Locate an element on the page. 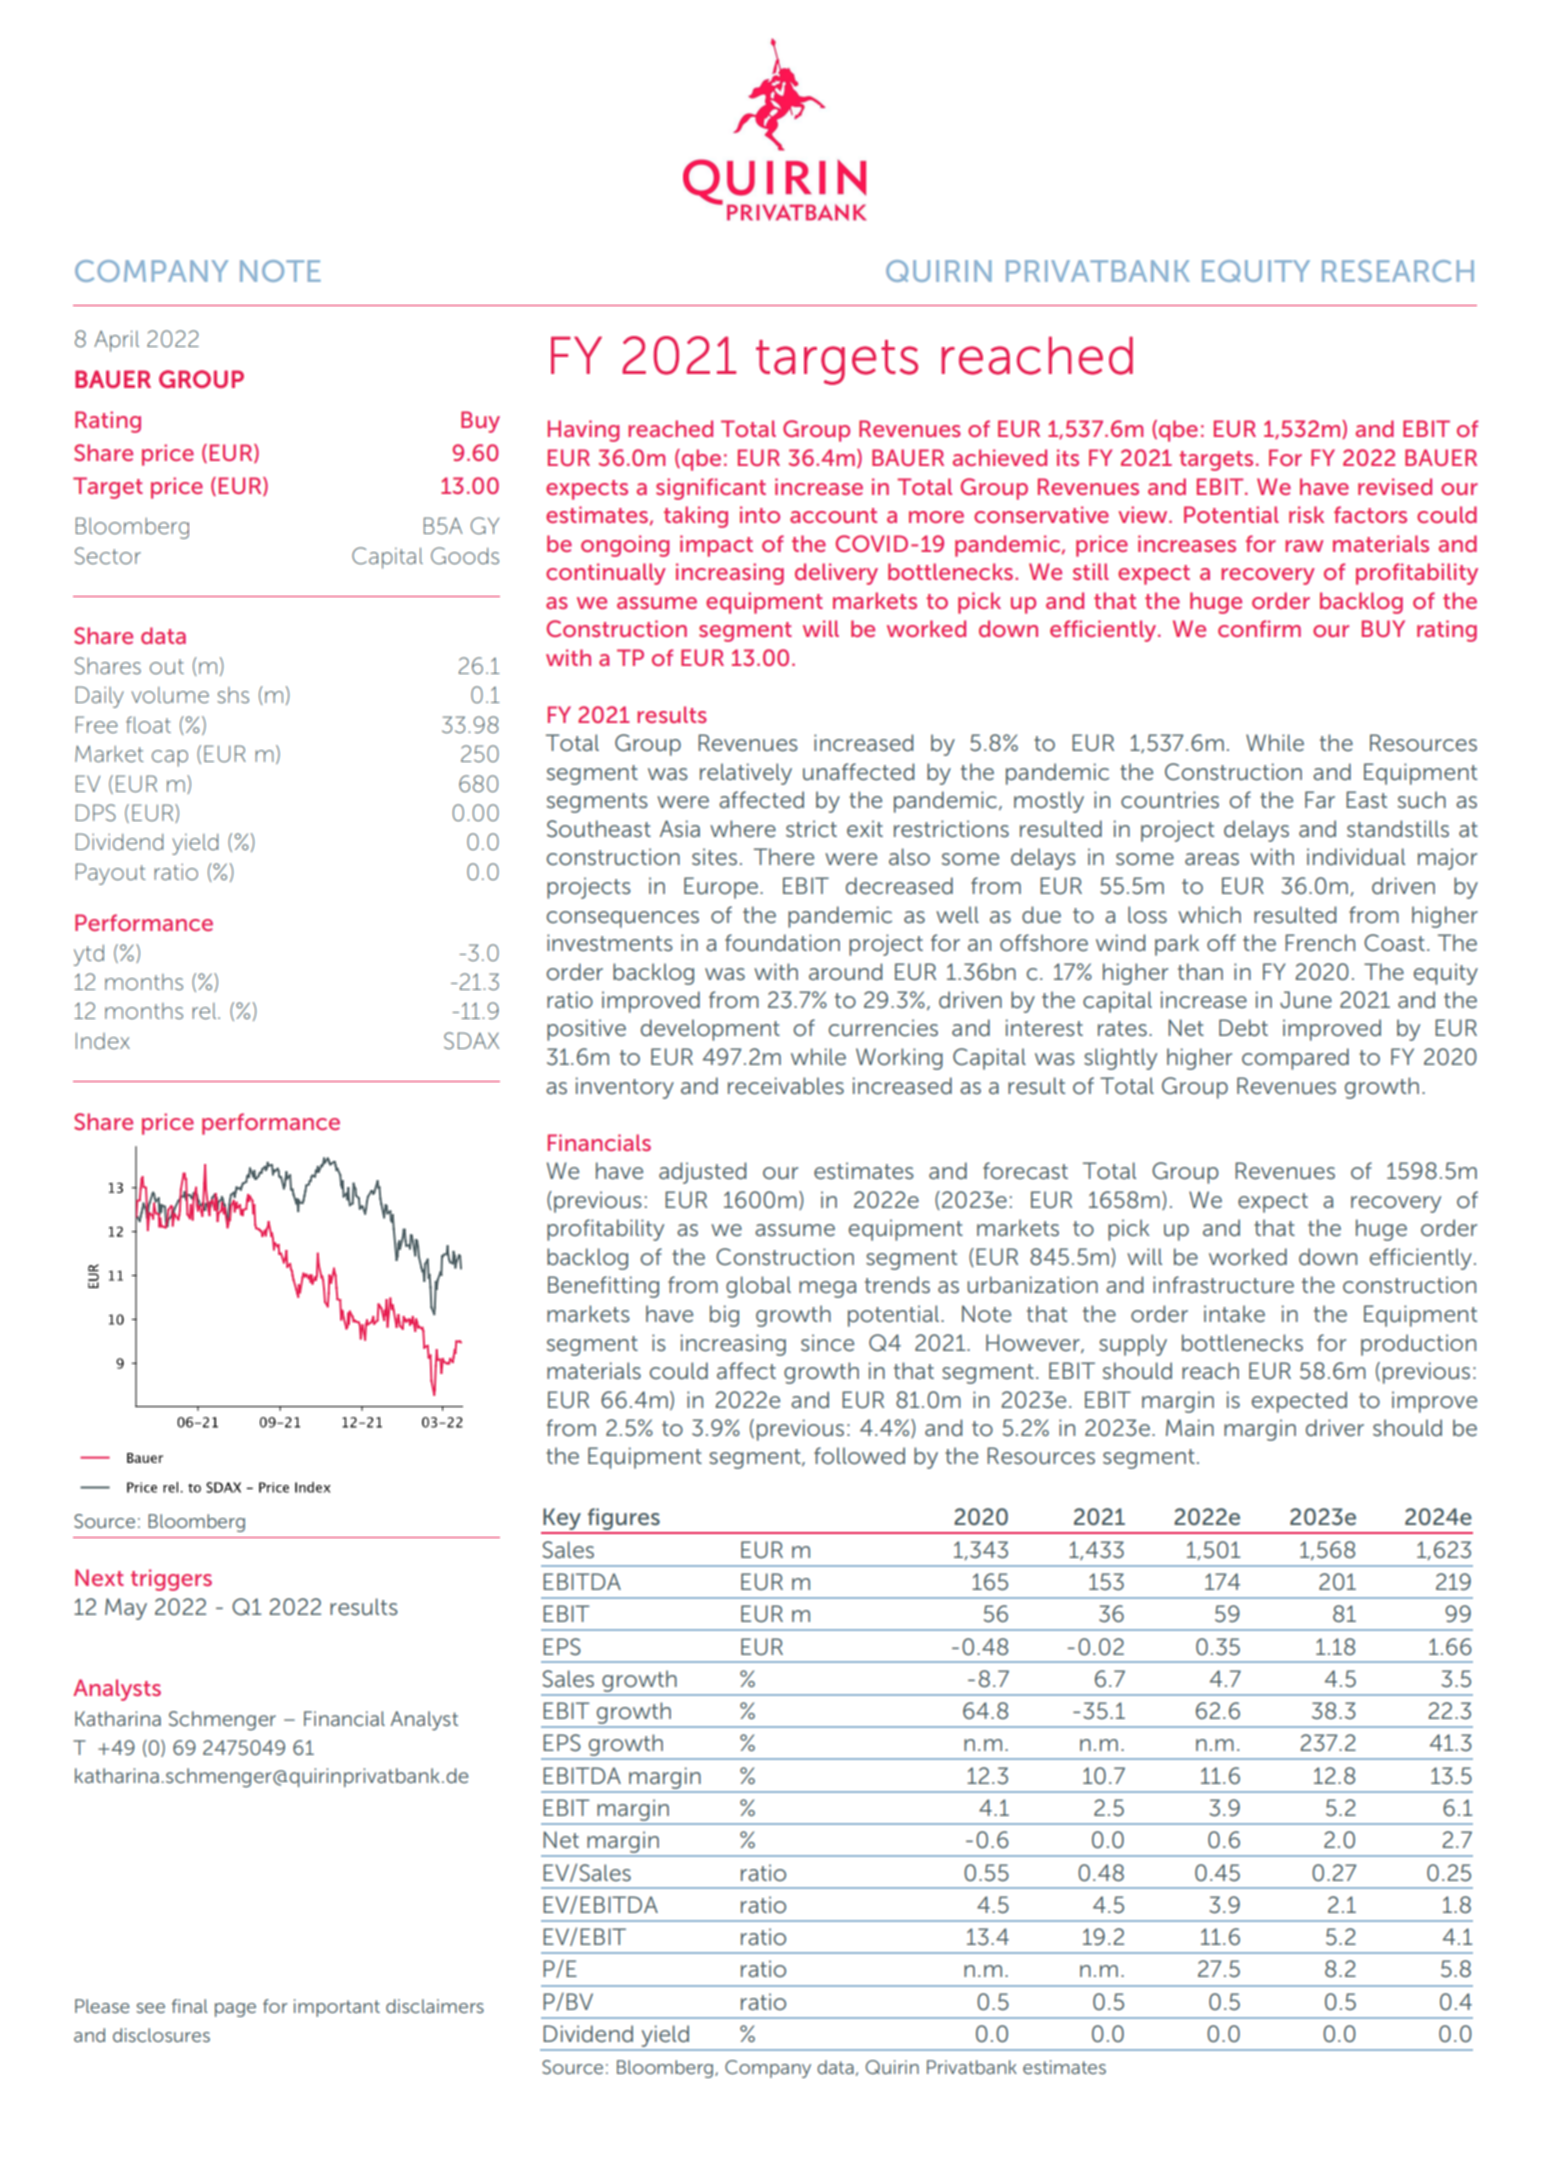 This image has width=1544, height=2184. Having is located at coordinates (583, 431).
